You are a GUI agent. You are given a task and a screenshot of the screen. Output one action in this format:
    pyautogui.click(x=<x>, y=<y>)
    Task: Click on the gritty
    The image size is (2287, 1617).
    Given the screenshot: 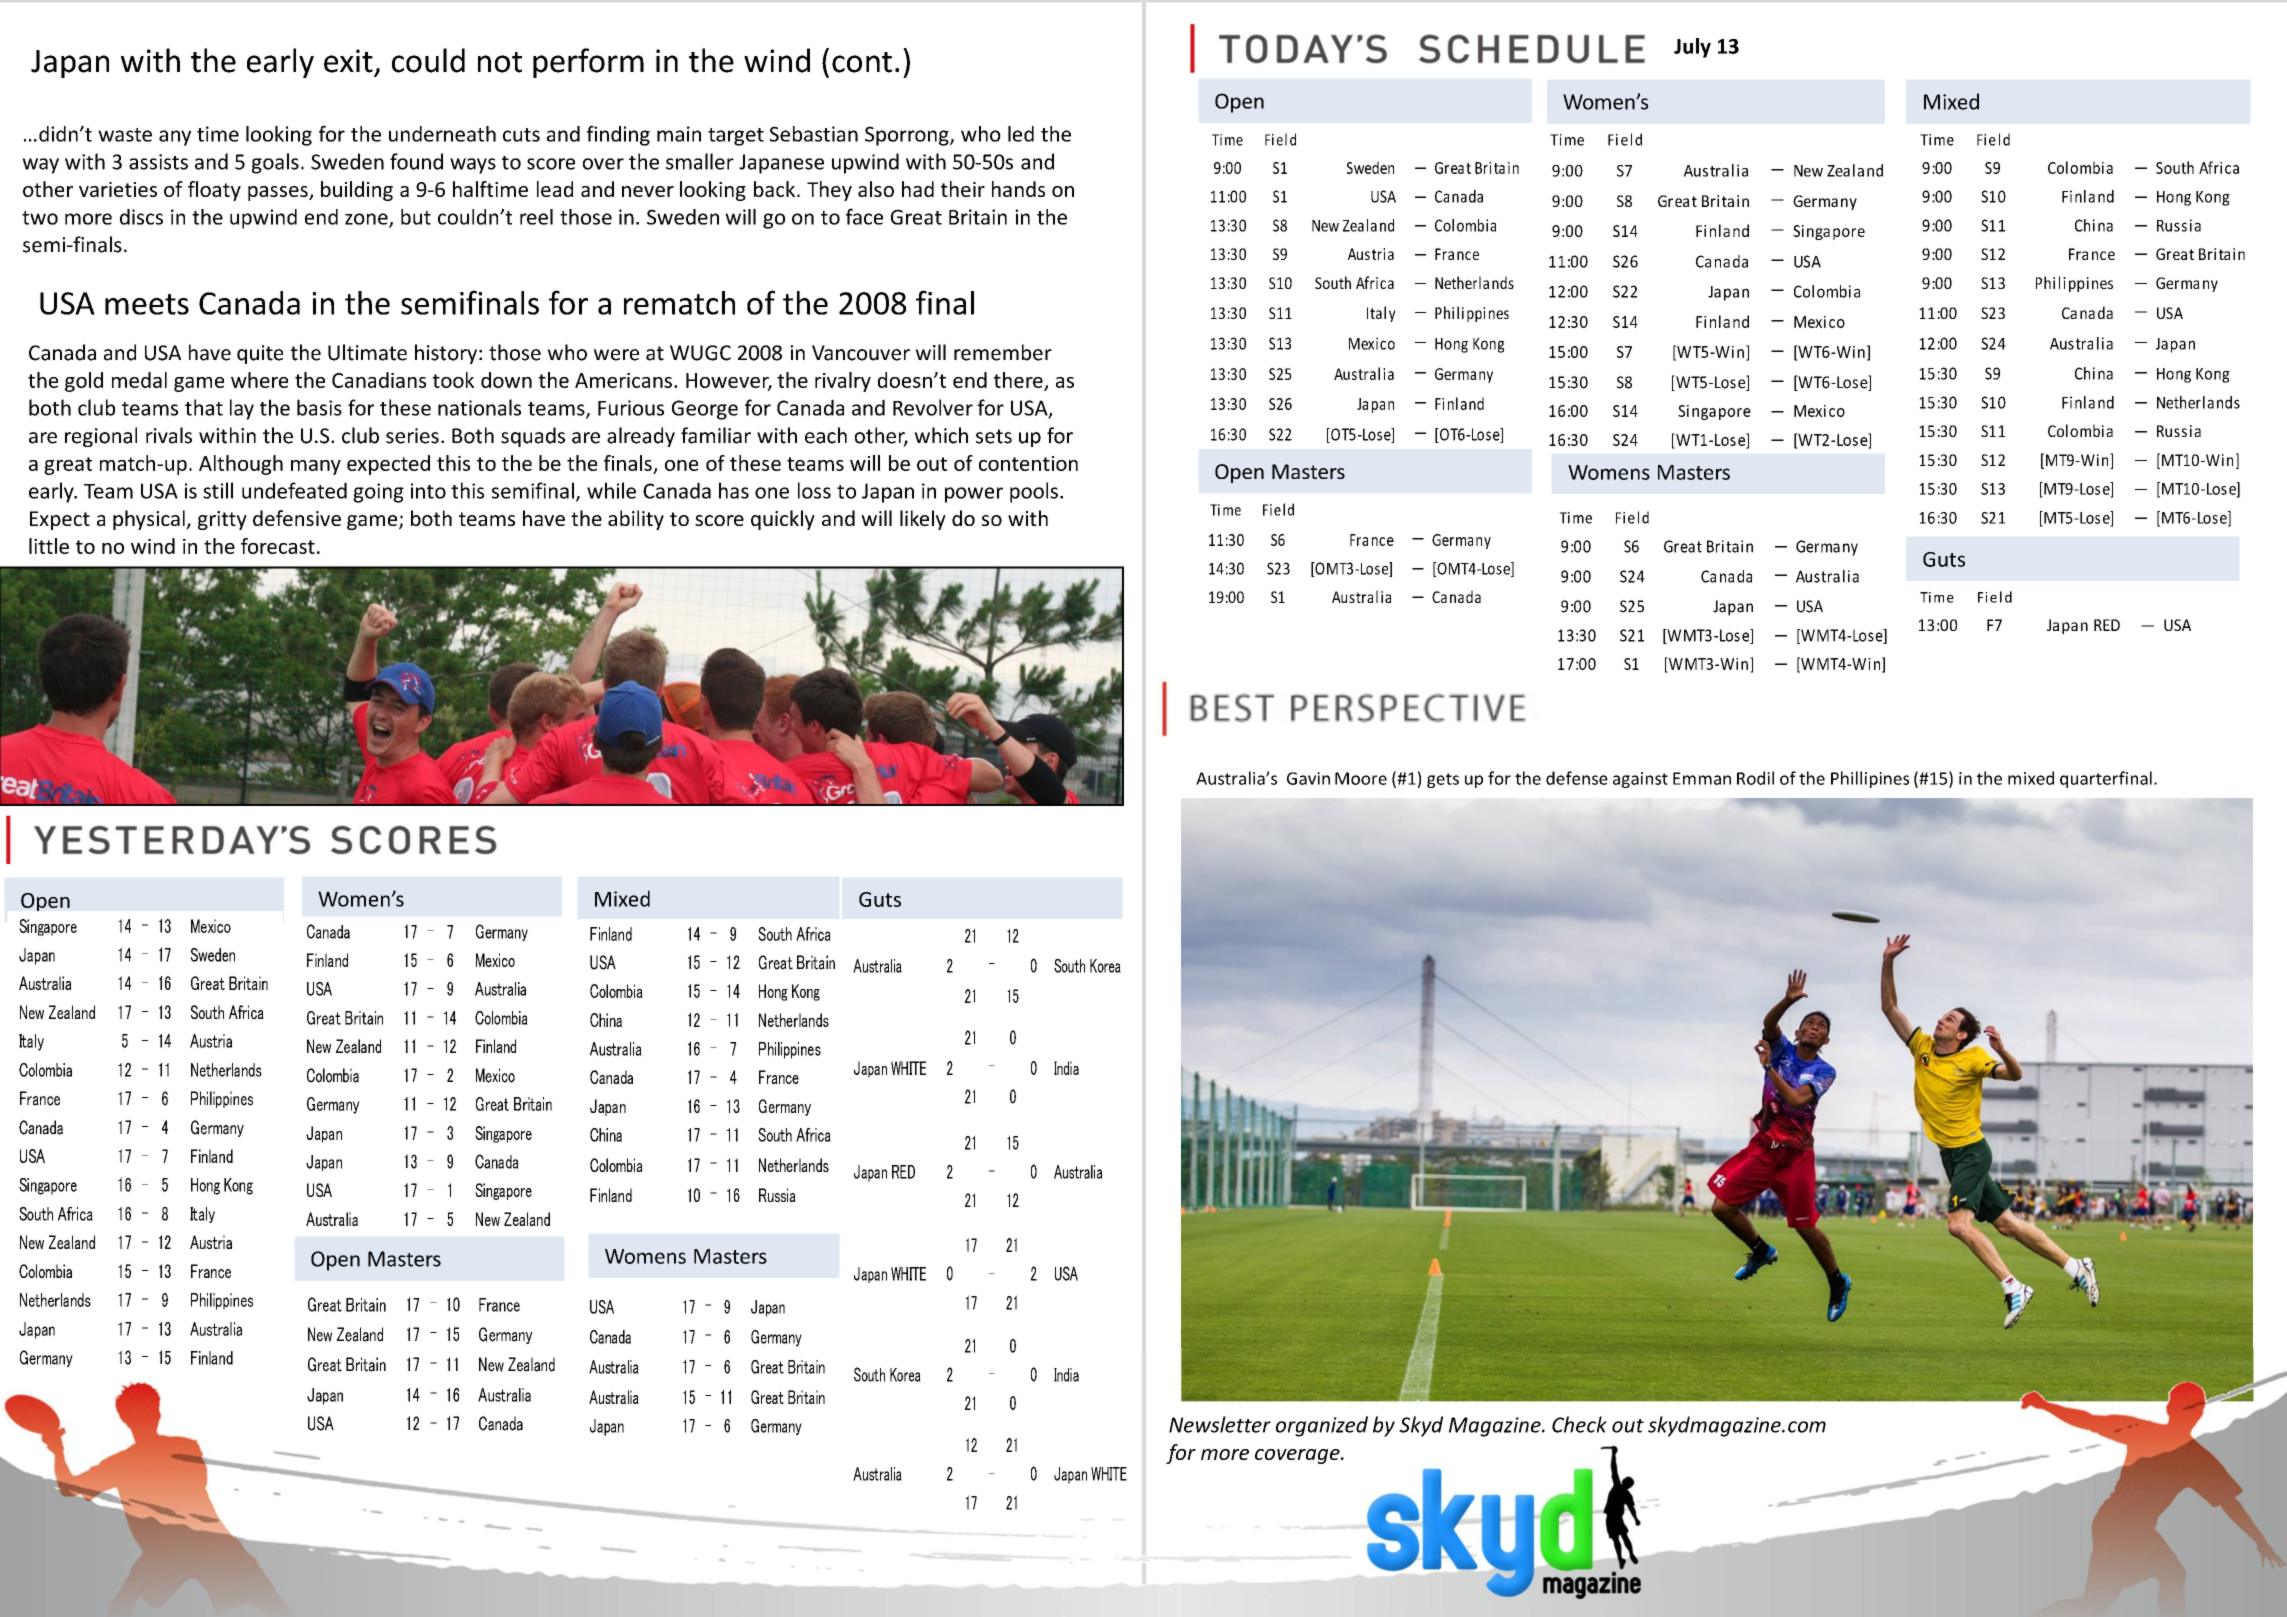 What is the action you would take?
    pyautogui.click(x=222, y=520)
